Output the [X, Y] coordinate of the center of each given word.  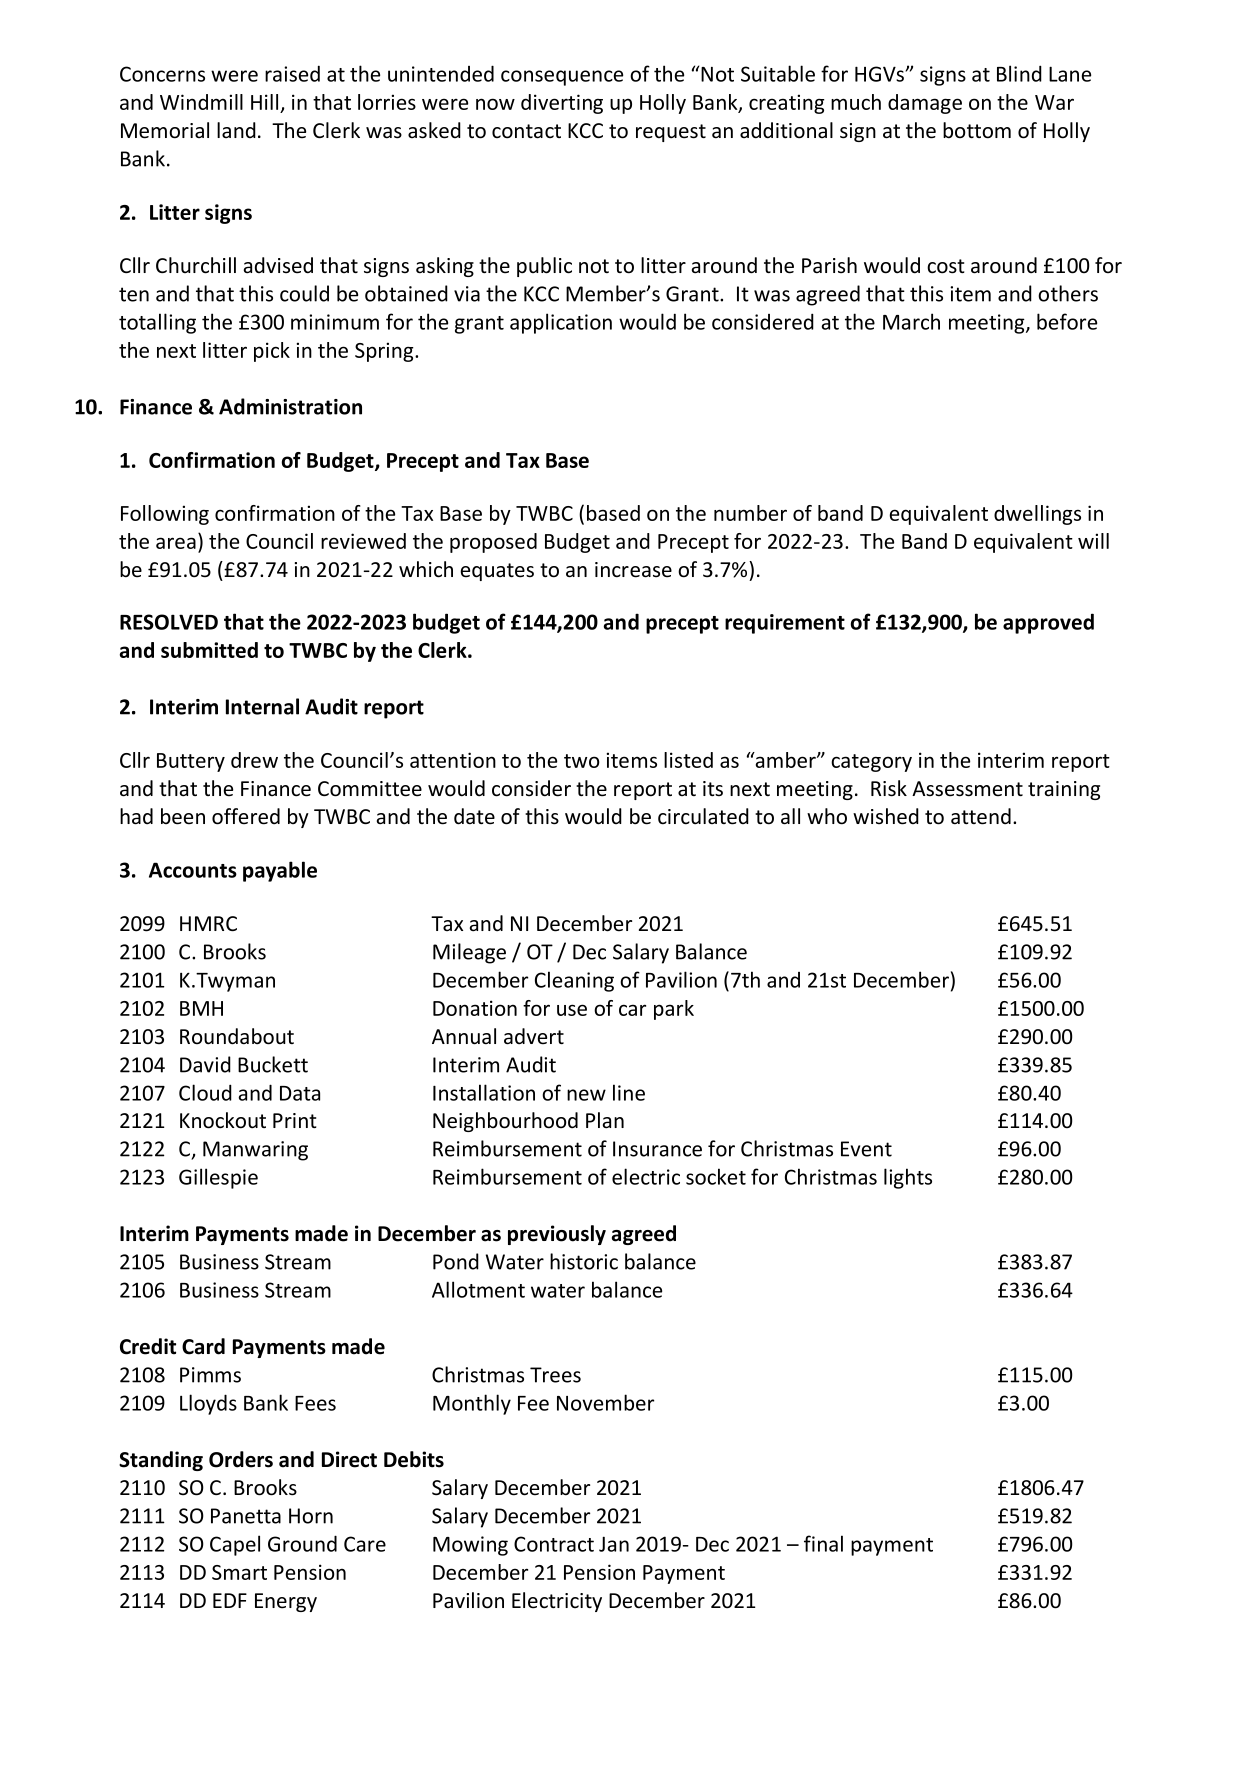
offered [246, 816]
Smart [239, 1572]
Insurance [657, 1149]
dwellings [1037, 515]
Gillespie [218, 1178]
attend [981, 816]
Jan [614, 1544]
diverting [562, 104]
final [823, 1543]
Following [165, 515]
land [236, 130]
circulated [703, 816]
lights [908, 1178]
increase [633, 570]
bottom [977, 130]
